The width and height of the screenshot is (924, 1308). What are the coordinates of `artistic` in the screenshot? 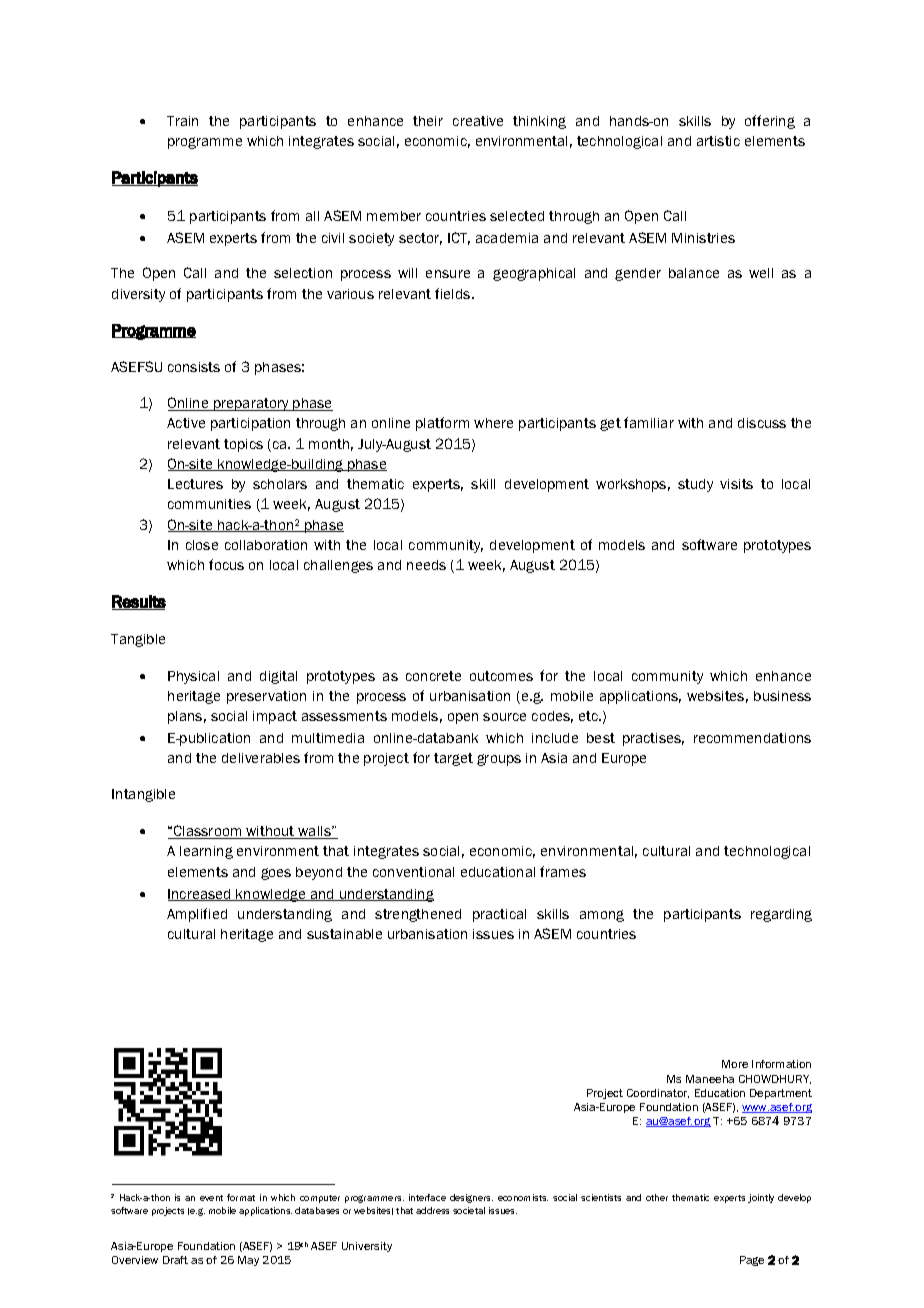 It's located at (718, 141).
